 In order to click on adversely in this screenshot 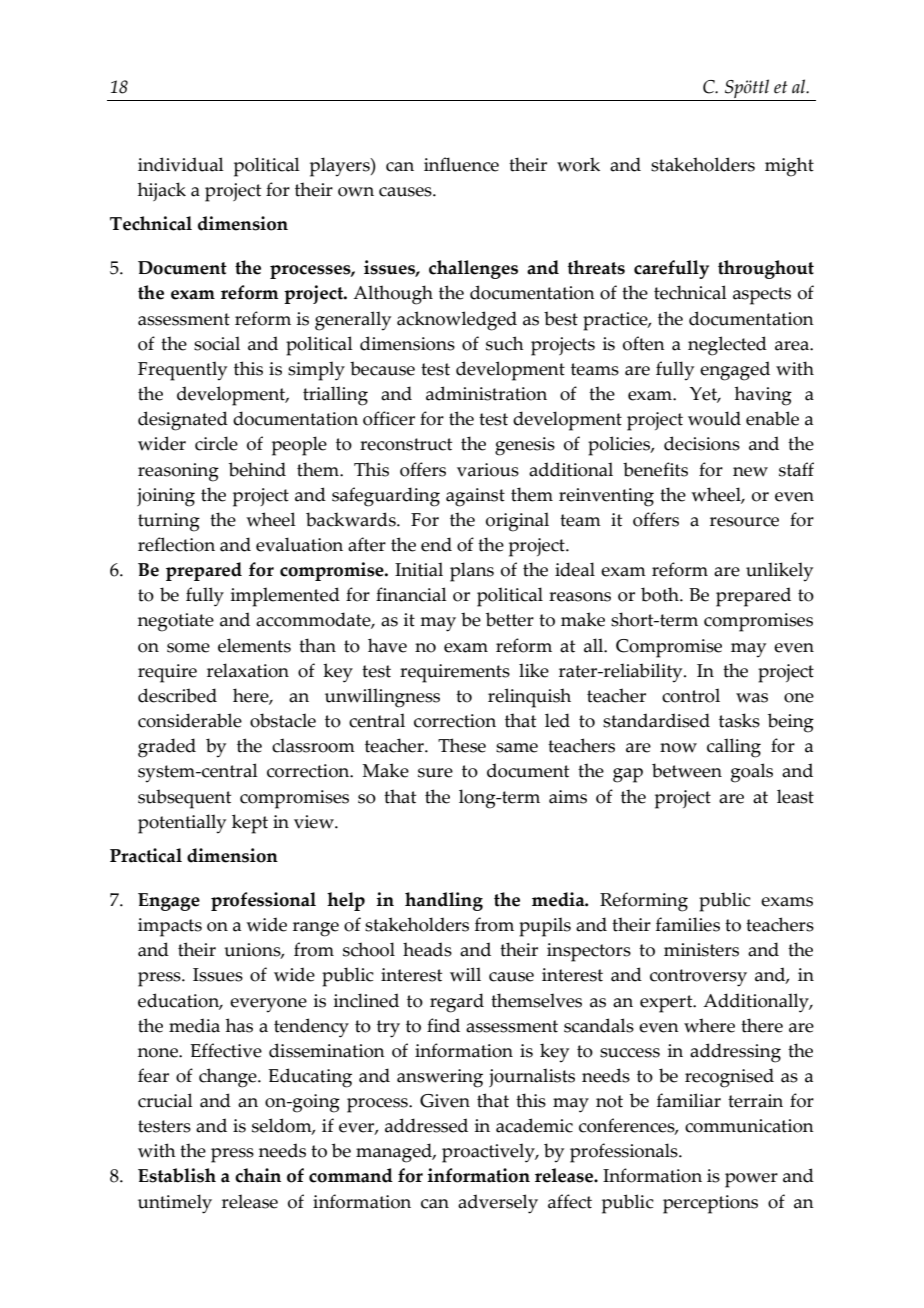, I will do `click(498, 1204)`.
